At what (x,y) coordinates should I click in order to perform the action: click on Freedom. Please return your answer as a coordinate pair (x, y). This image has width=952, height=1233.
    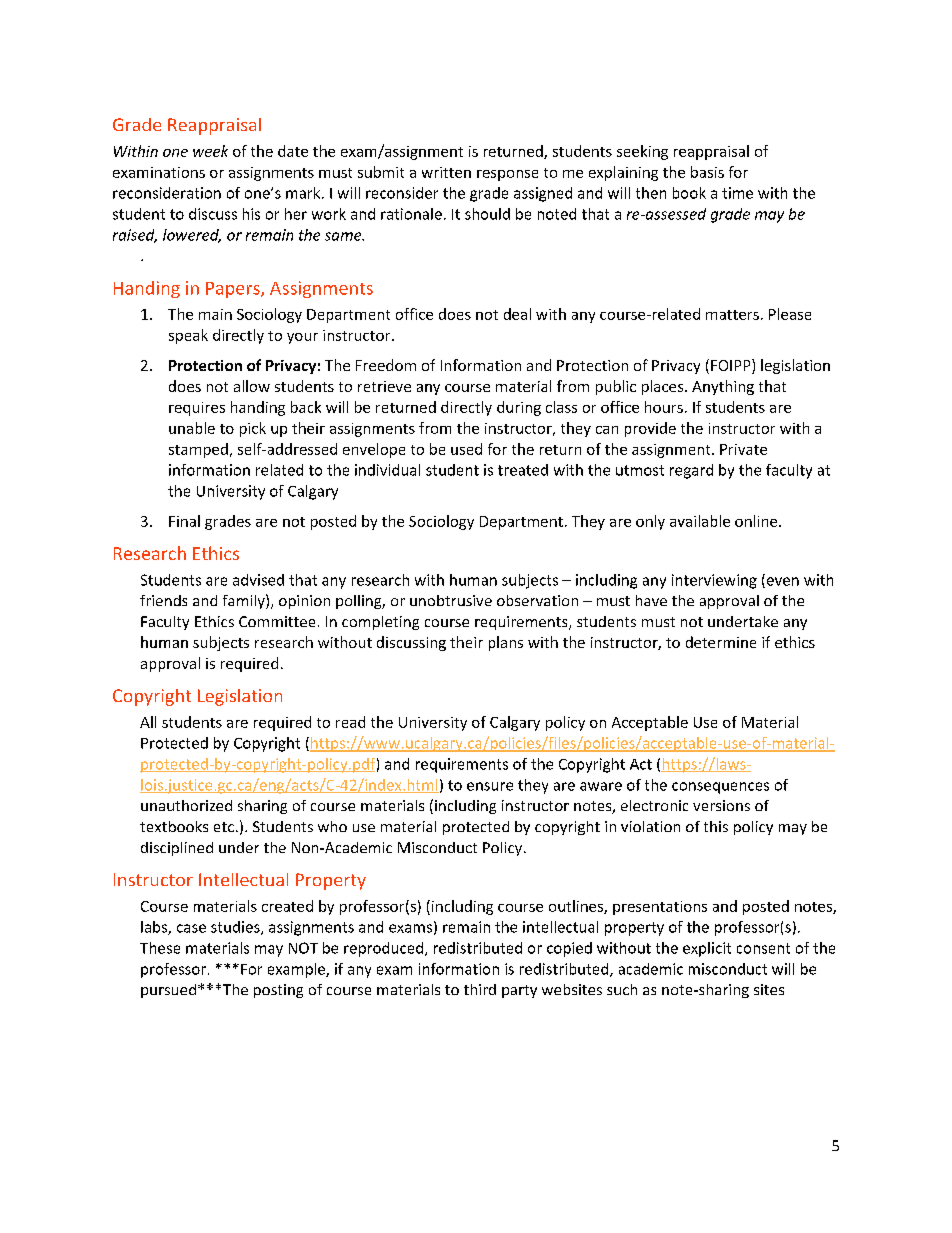
    Looking at the image, I should click on (386, 365).
